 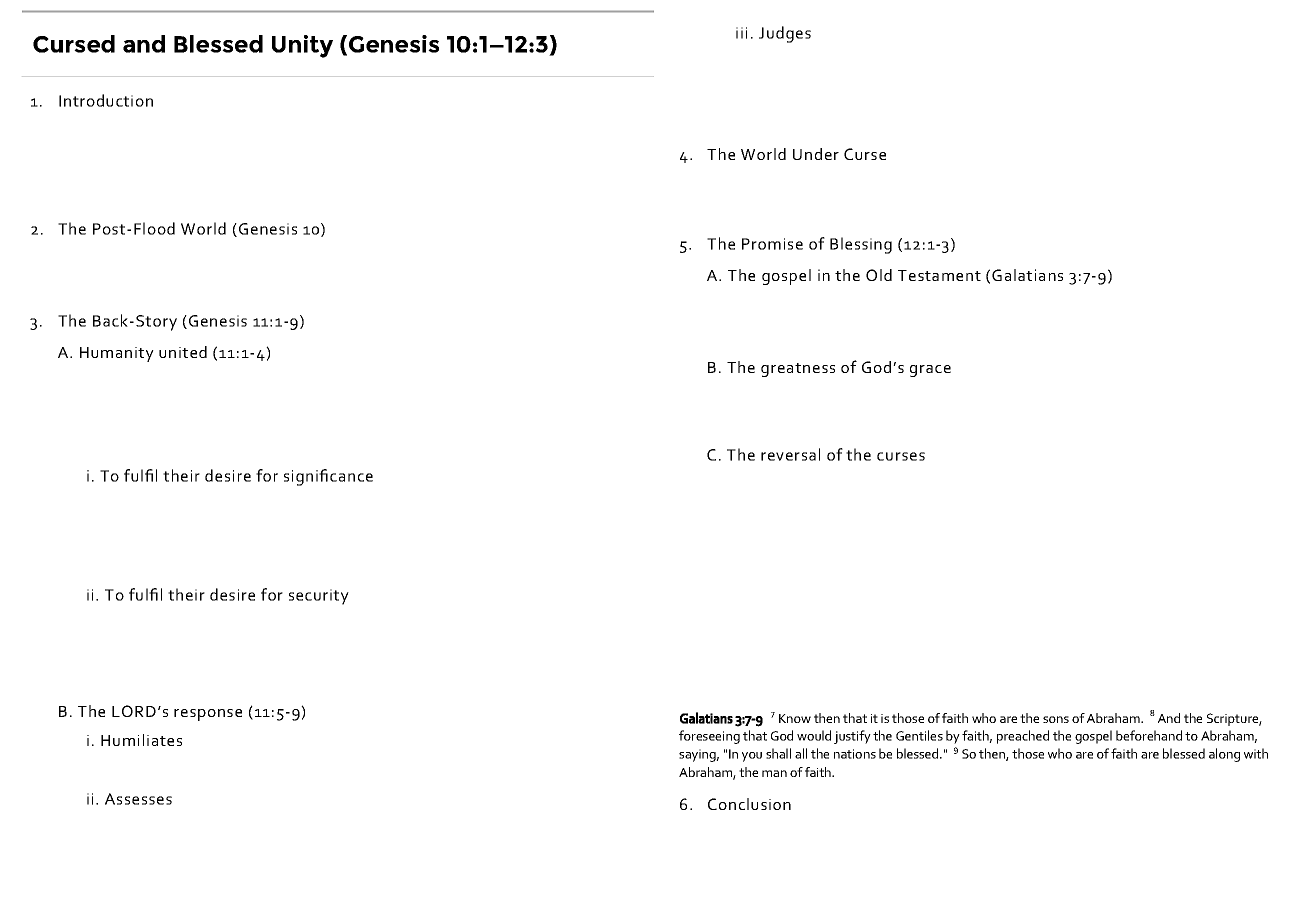 I want to click on security, so click(x=319, y=597).
